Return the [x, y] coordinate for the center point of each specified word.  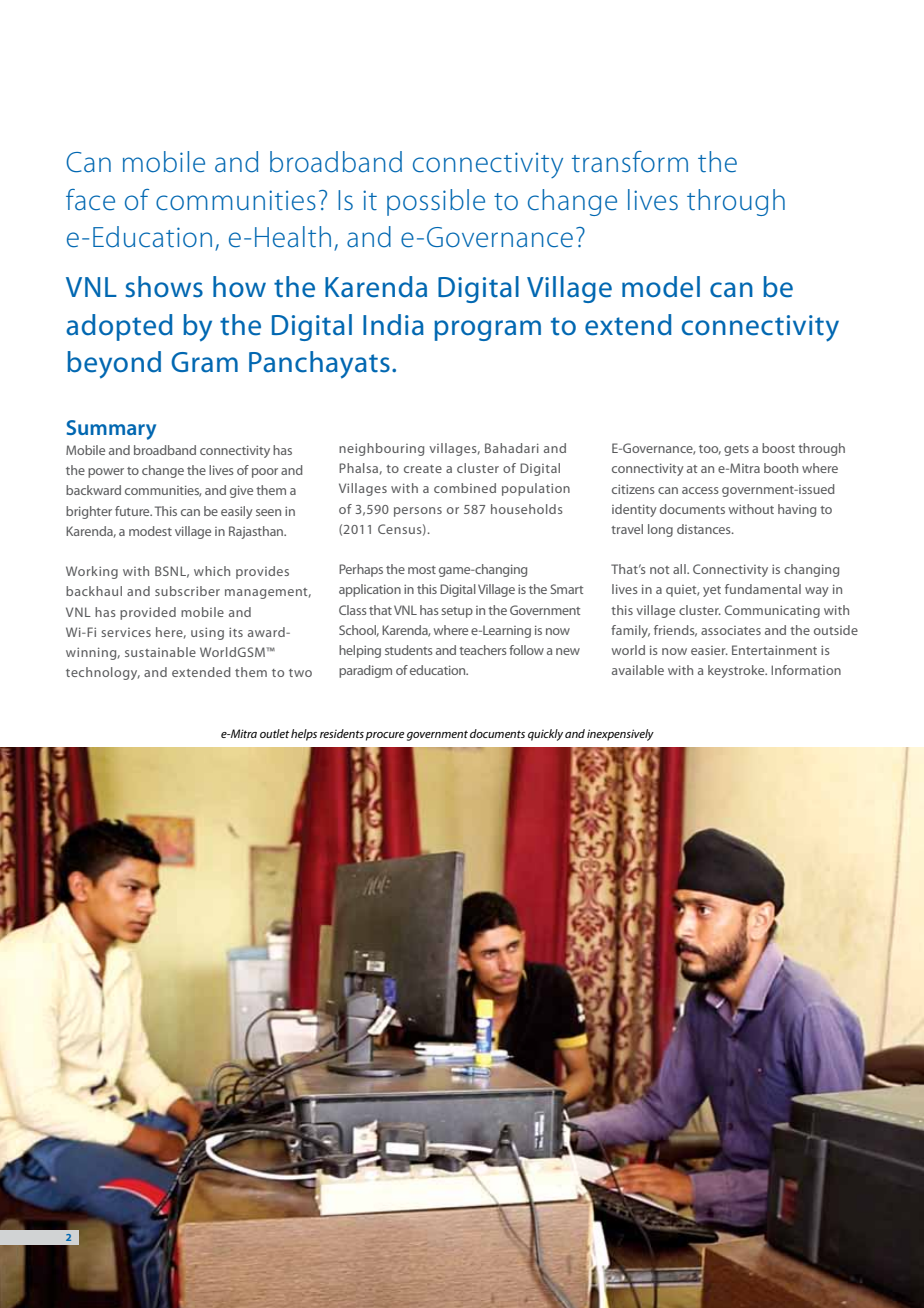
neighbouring [381, 449]
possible [436, 202]
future [133, 511]
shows [164, 287]
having [797, 510]
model [661, 287]
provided [148, 613]
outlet [274, 733]
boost [778, 448]
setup [457, 612]
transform [630, 162]
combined [465, 488]
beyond [114, 365]
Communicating [772, 611]
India [393, 325]
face [90, 200]
